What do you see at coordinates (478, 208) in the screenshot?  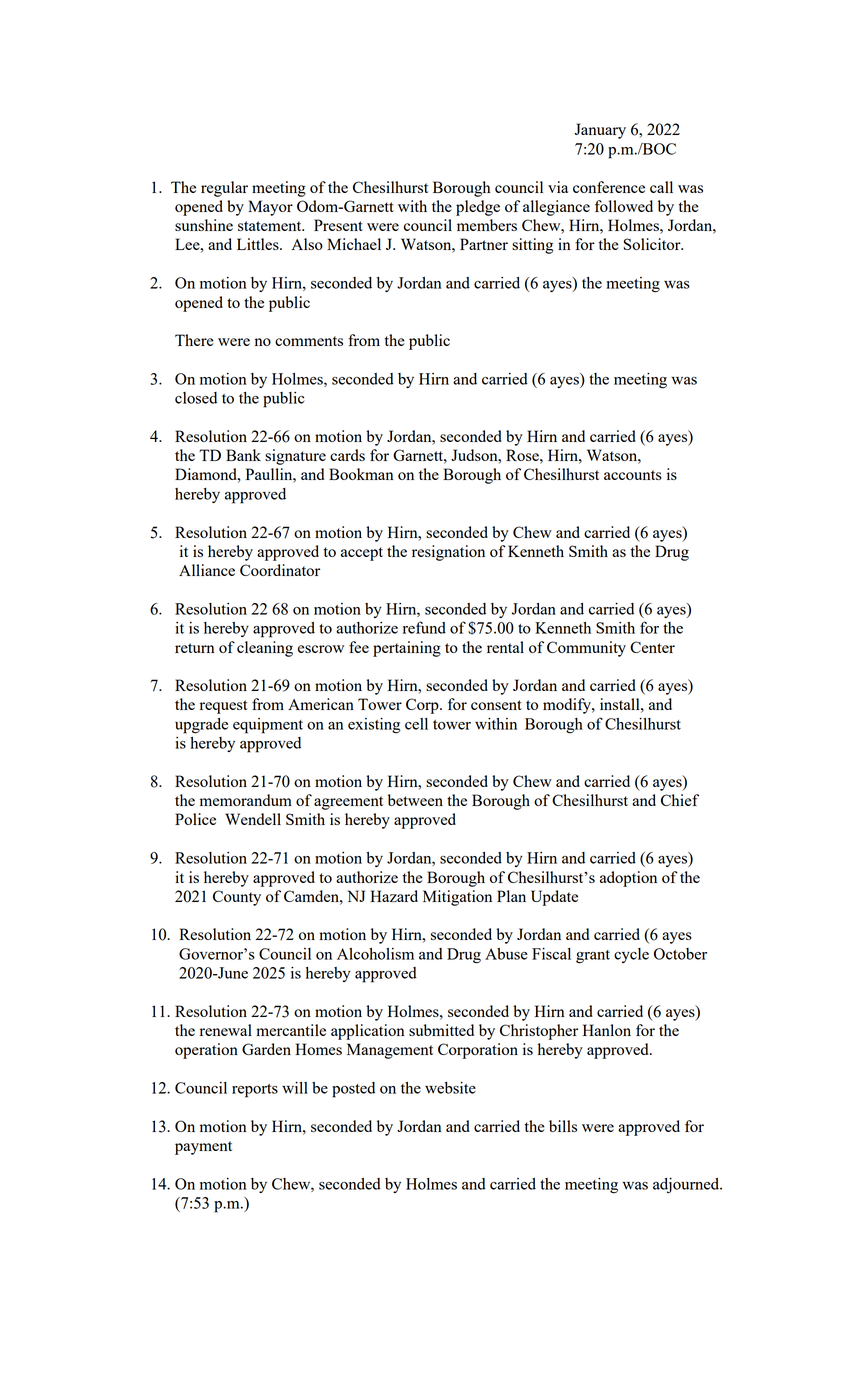 I see `pledge` at bounding box center [478, 208].
